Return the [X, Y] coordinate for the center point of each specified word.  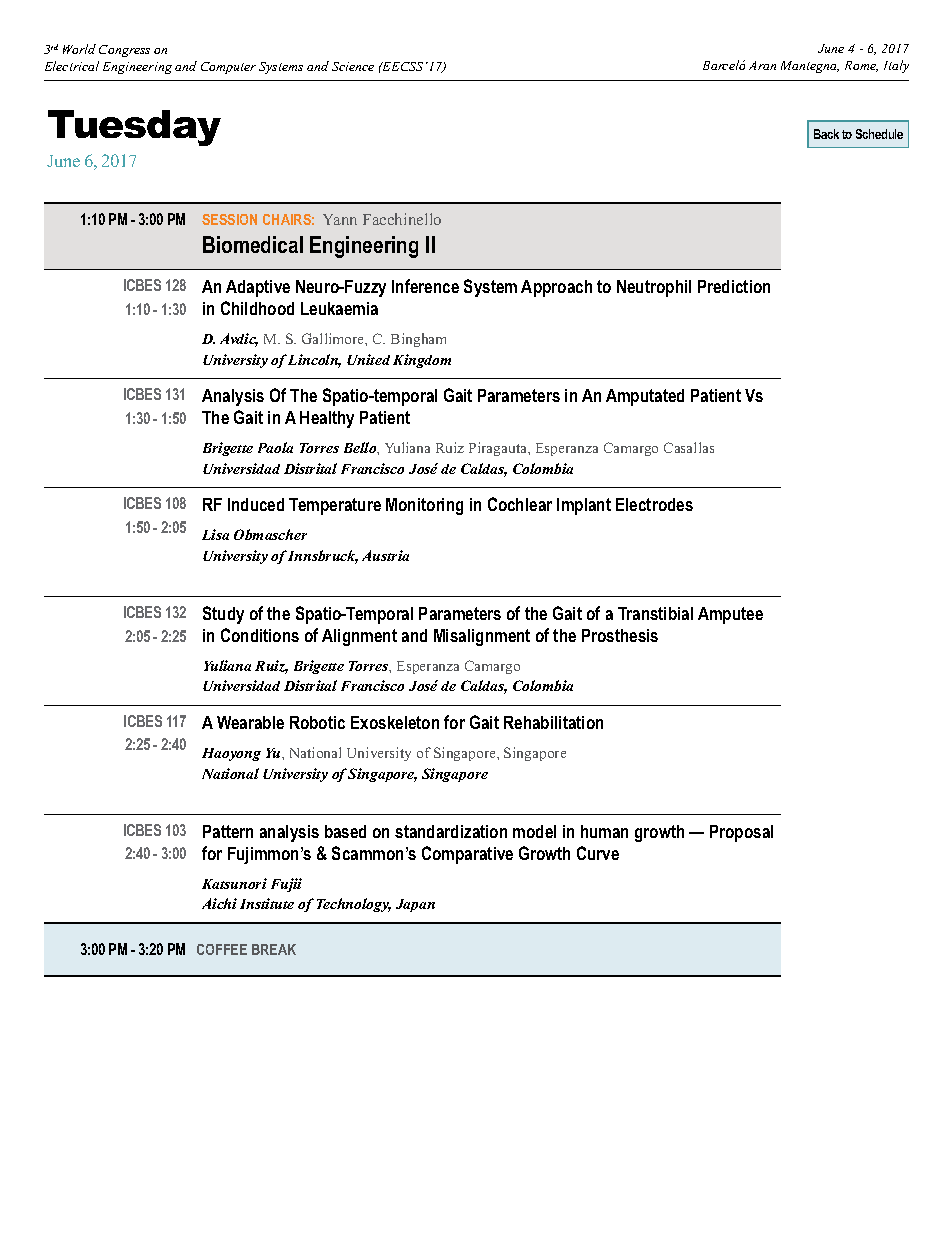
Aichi [219, 903]
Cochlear [520, 504]
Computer [228, 68]
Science [353, 66]
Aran [762, 65]
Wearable [250, 722]
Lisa [215, 534]
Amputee [730, 615]
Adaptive [258, 288]
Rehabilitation [553, 722]
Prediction [734, 286]
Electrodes [654, 504]
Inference [425, 286]
